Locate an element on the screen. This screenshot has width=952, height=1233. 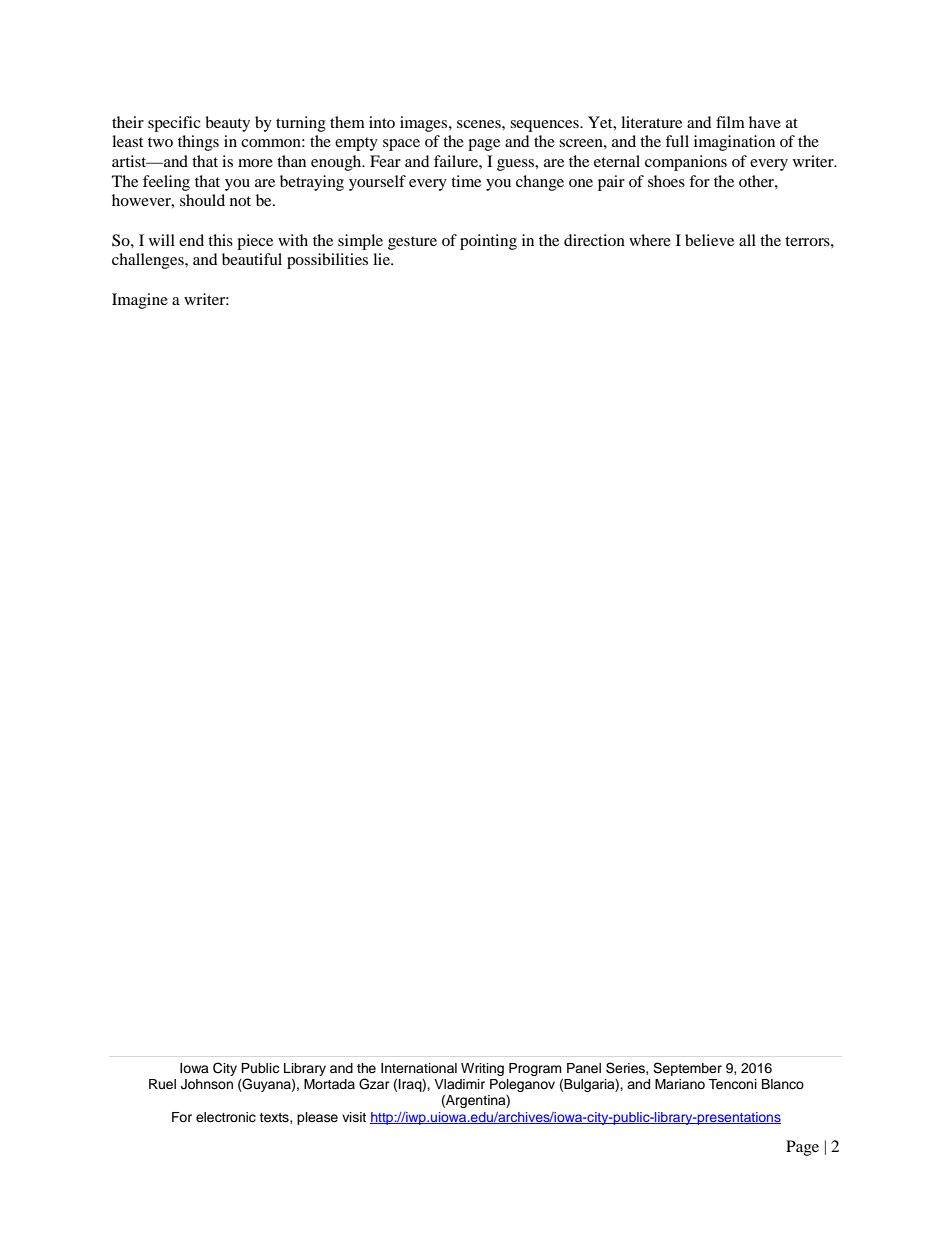
Mariano is located at coordinates (680, 1084).
